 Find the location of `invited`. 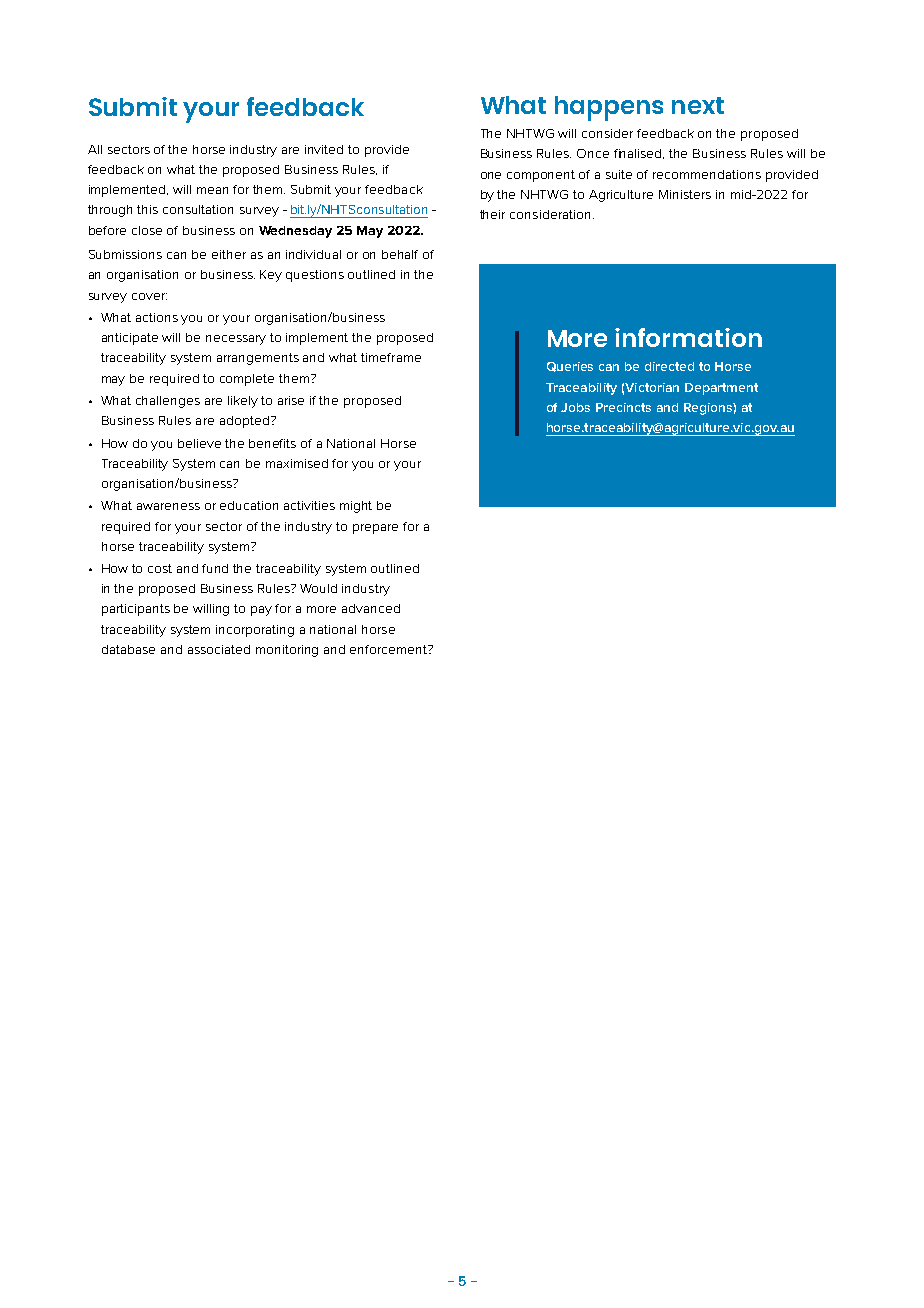

invited is located at coordinates (324, 149).
